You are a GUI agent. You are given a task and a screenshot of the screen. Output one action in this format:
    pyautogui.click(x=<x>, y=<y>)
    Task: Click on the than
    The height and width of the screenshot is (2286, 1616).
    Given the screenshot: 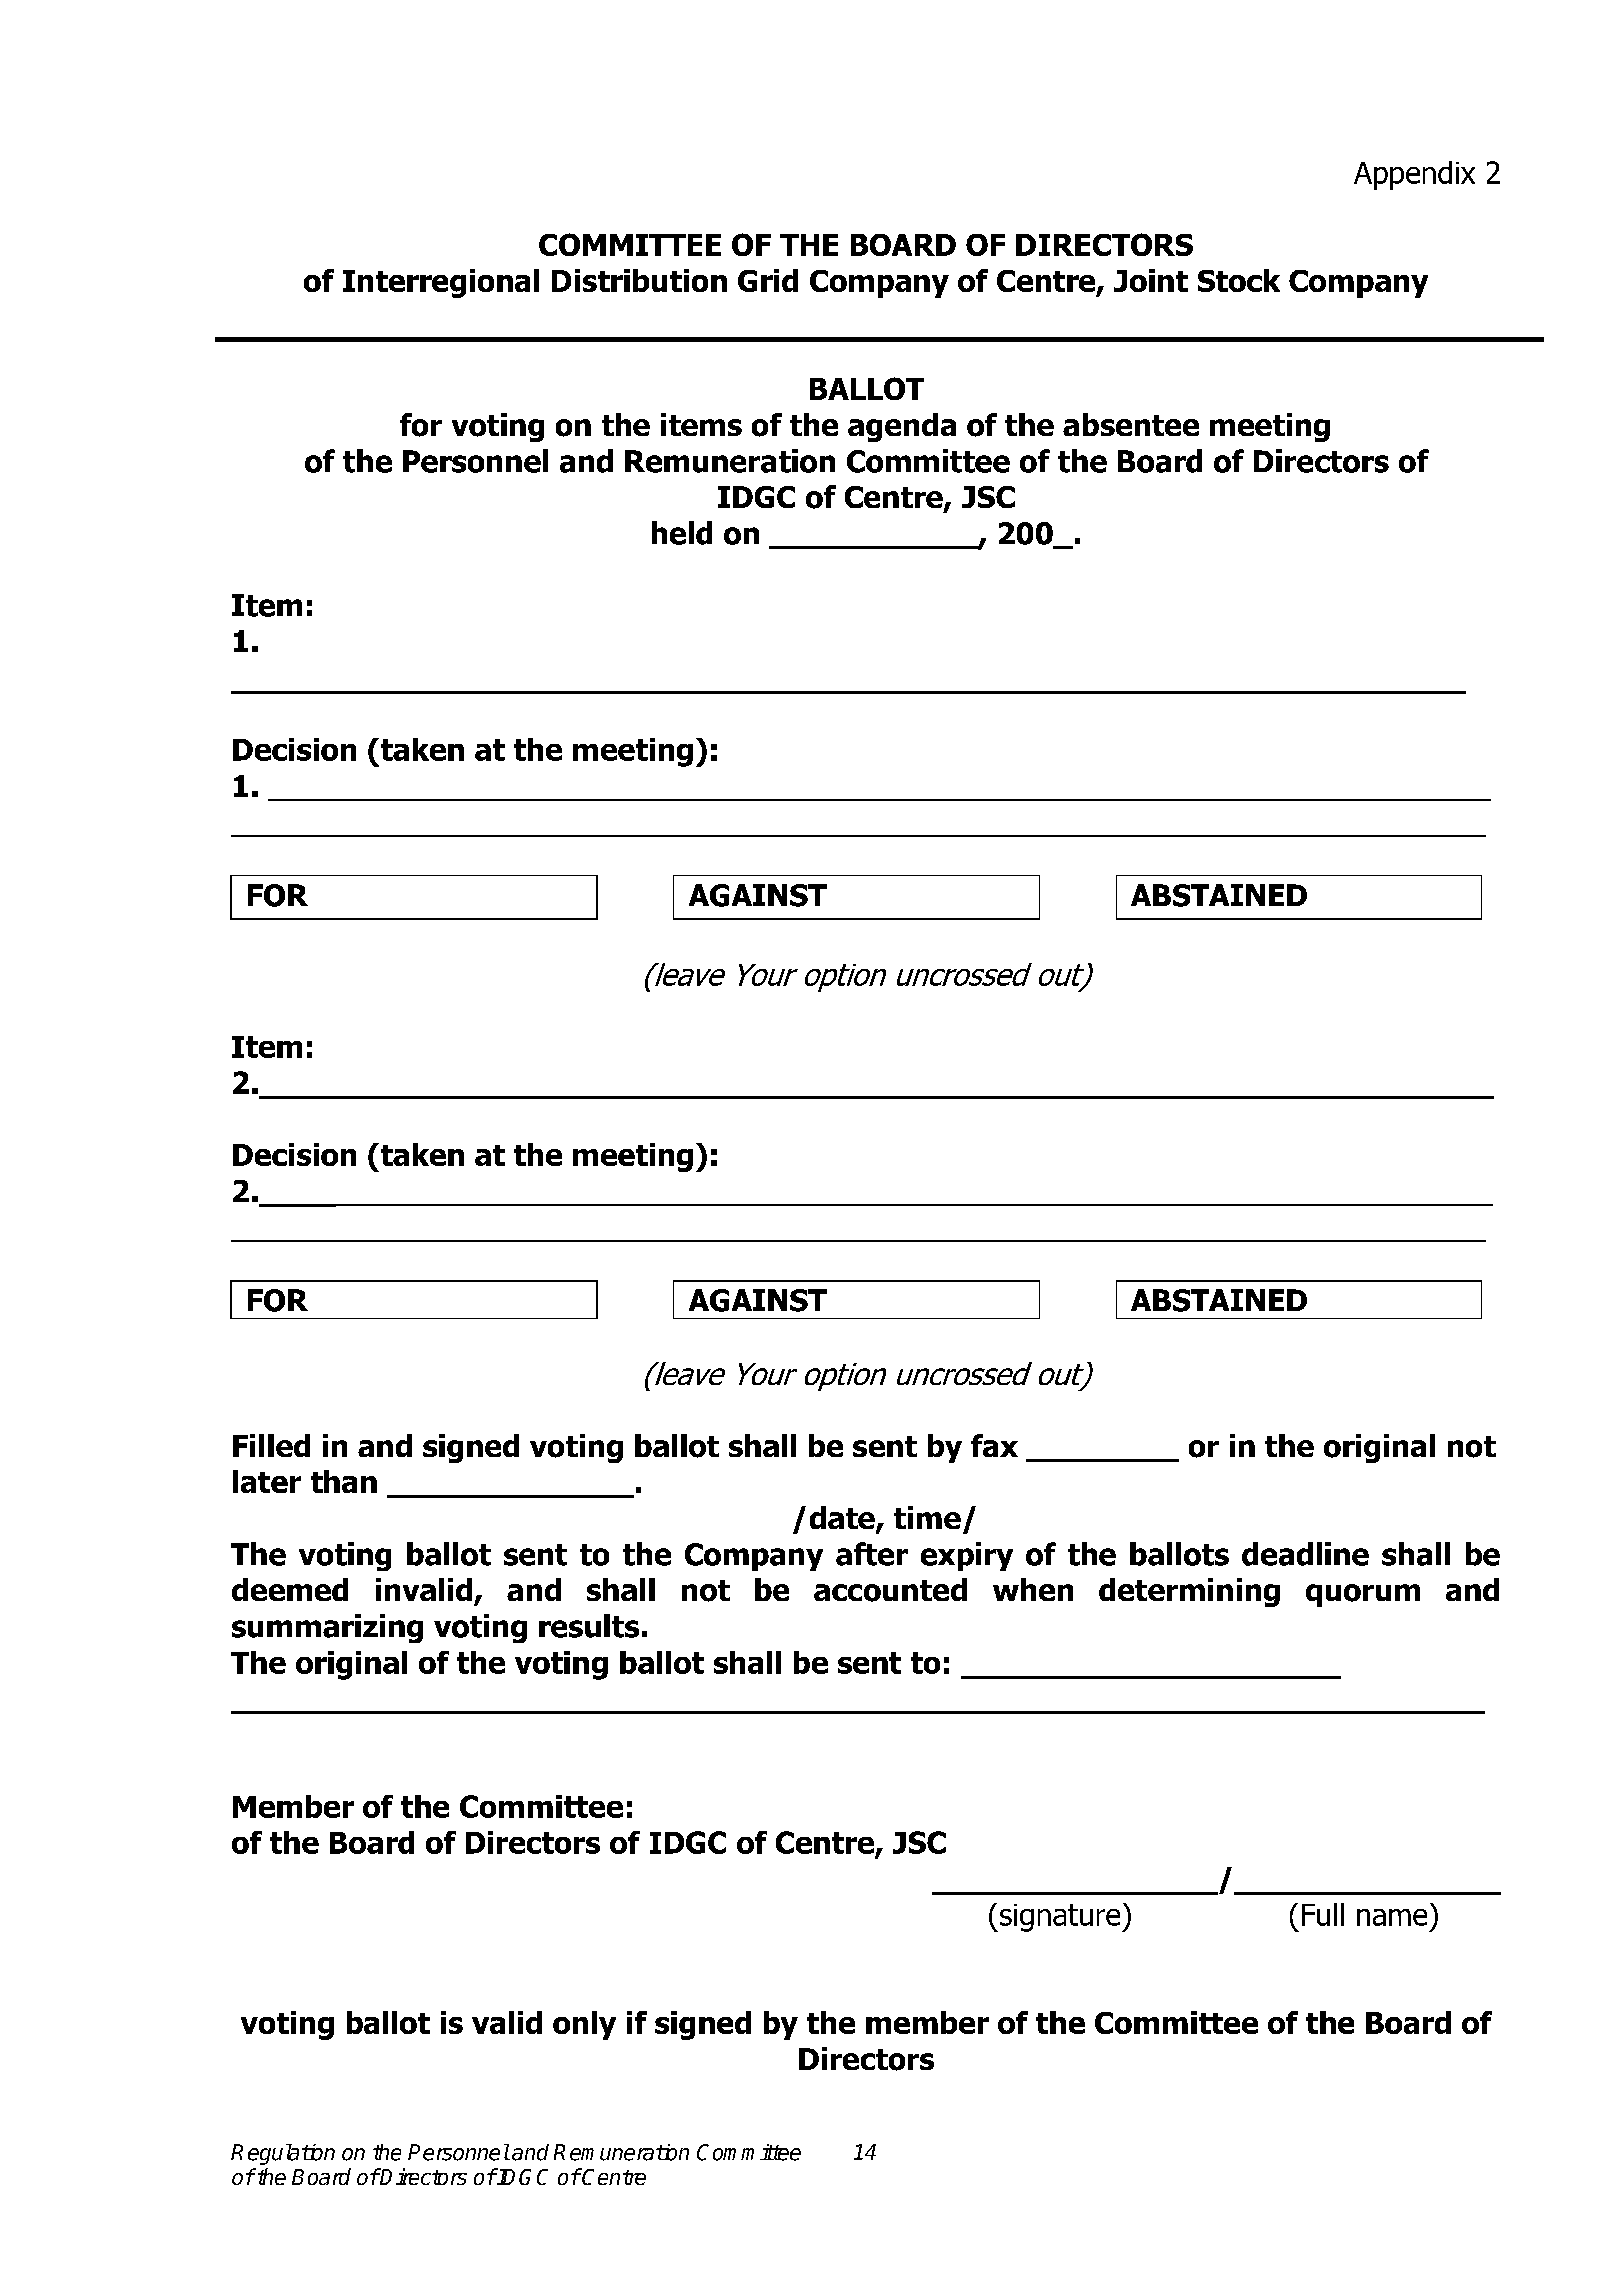 What is the action you would take?
    pyautogui.click(x=344, y=1481)
